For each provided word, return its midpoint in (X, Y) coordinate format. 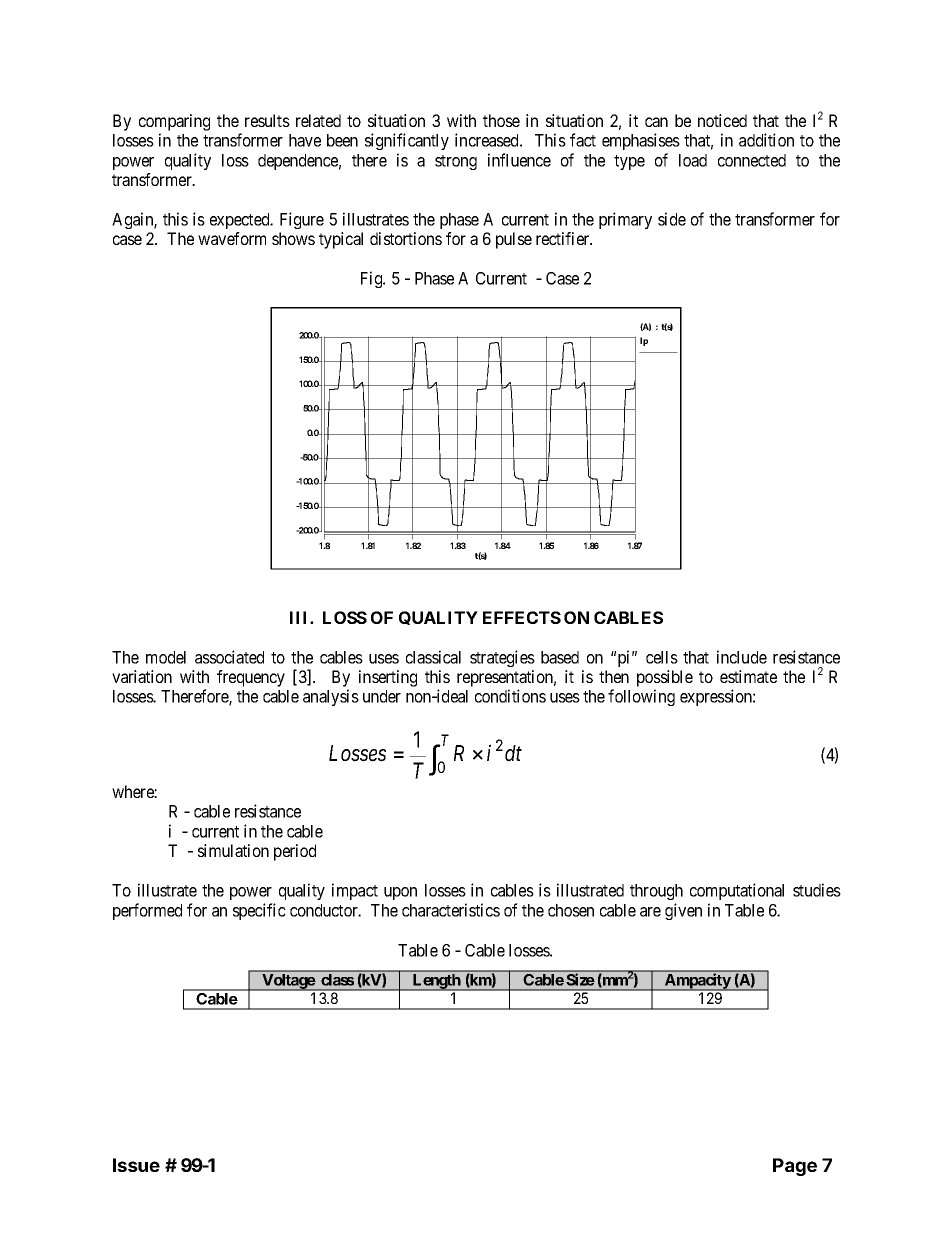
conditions (510, 696)
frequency (251, 678)
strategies (502, 658)
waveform (232, 238)
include (742, 657)
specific (259, 911)
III (300, 617)
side (672, 219)
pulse (514, 240)
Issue (136, 1165)
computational (737, 891)
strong (456, 162)
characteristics (451, 910)
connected (752, 160)
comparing (174, 124)
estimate (748, 676)
